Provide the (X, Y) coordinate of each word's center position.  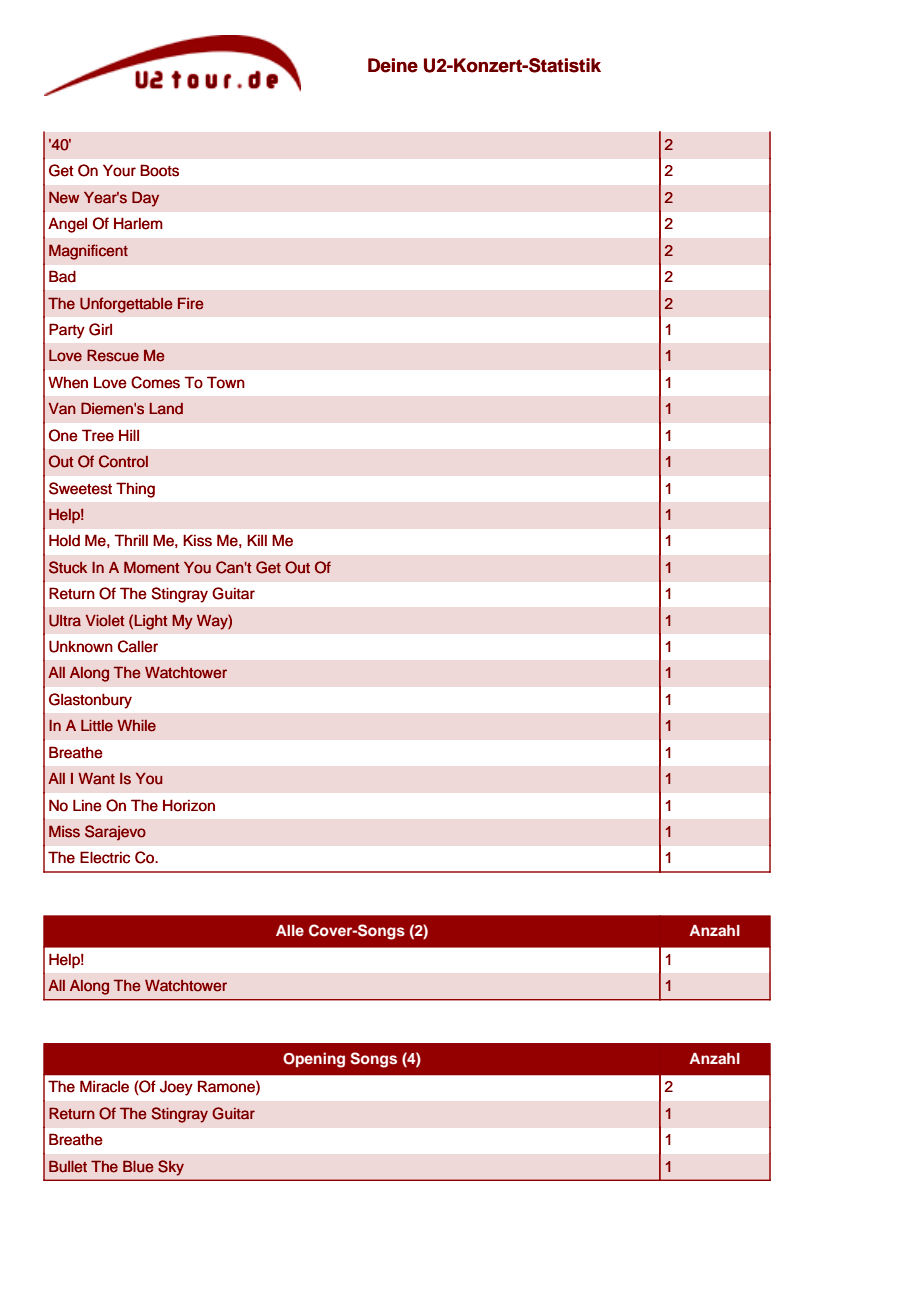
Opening (314, 1060)
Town (226, 382)
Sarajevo (115, 833)
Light (151, 622)
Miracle (104, 1086)
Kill (257, 540)
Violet (105, 621)
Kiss (197, 540)
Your (119, 171)
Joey (176, 1088)
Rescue (113, 355)
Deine (393, 65)
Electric (105, 857)
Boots (159, 170)
